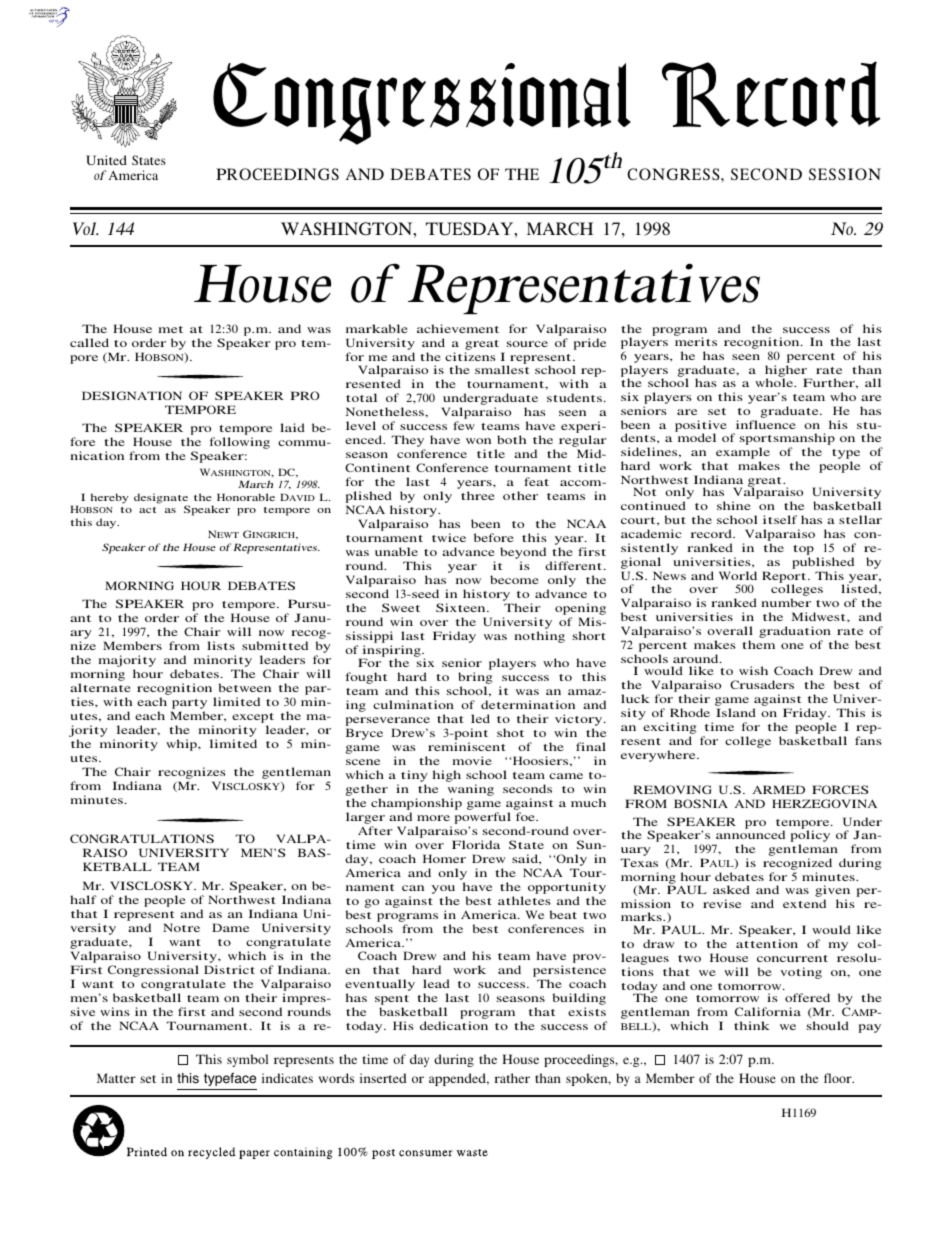 This screenshot has width=952, height=1233. I want to click on whip, so click(182, 745).
